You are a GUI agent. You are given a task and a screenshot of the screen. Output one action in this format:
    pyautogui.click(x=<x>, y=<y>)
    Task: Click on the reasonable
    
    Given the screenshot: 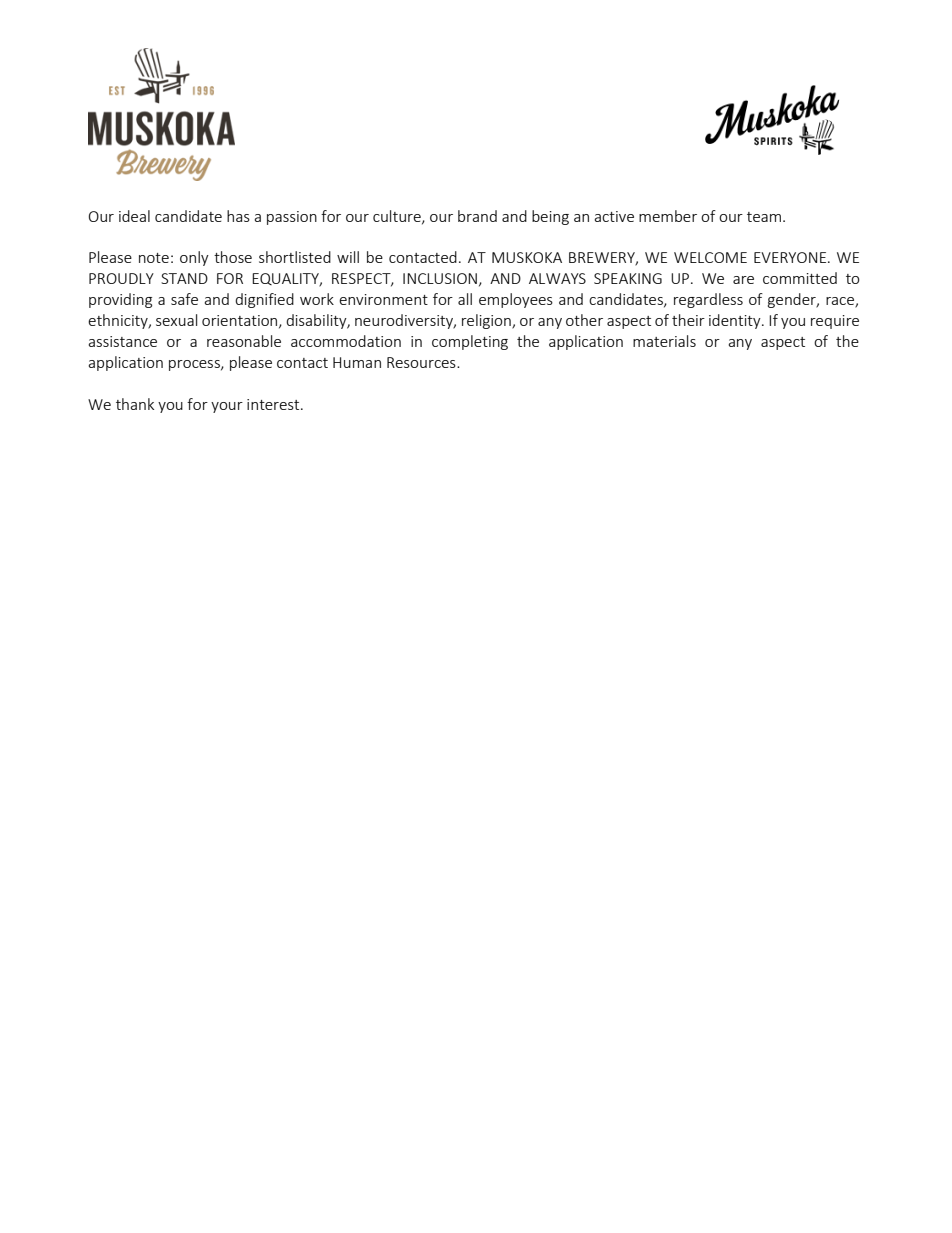 What is the action you would take?
    pyautogui.click(x=244, y=341)
